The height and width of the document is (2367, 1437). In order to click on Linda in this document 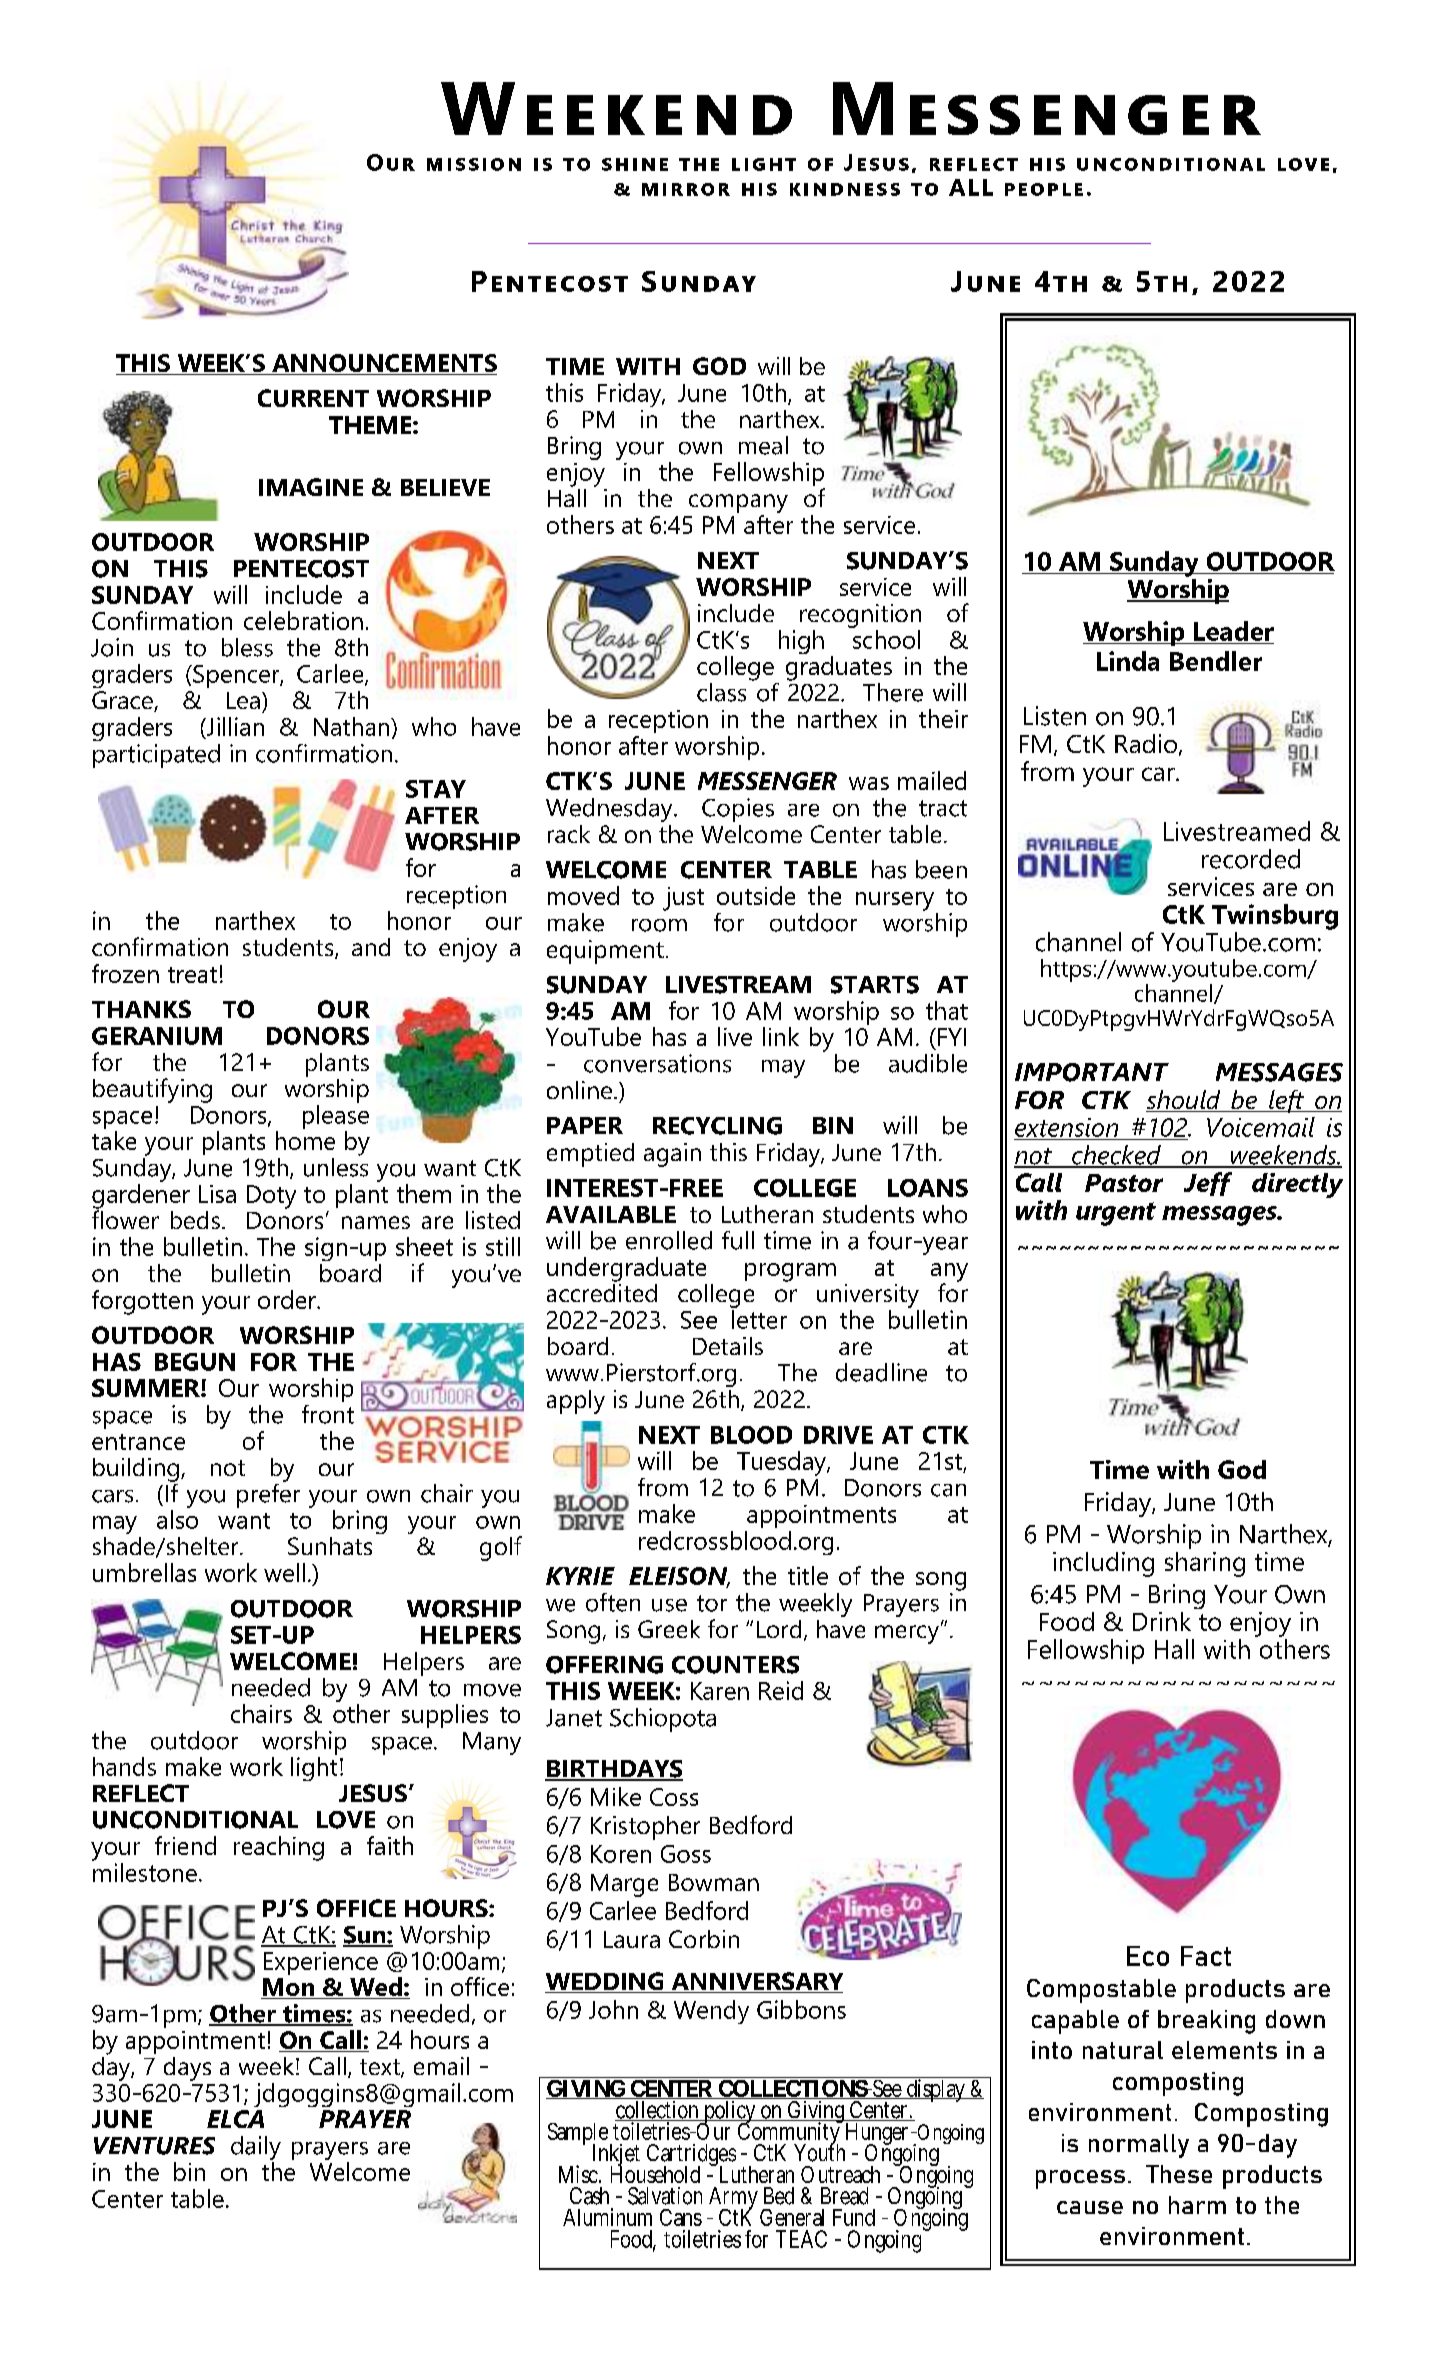, I will do `click(1128, 661)`.
